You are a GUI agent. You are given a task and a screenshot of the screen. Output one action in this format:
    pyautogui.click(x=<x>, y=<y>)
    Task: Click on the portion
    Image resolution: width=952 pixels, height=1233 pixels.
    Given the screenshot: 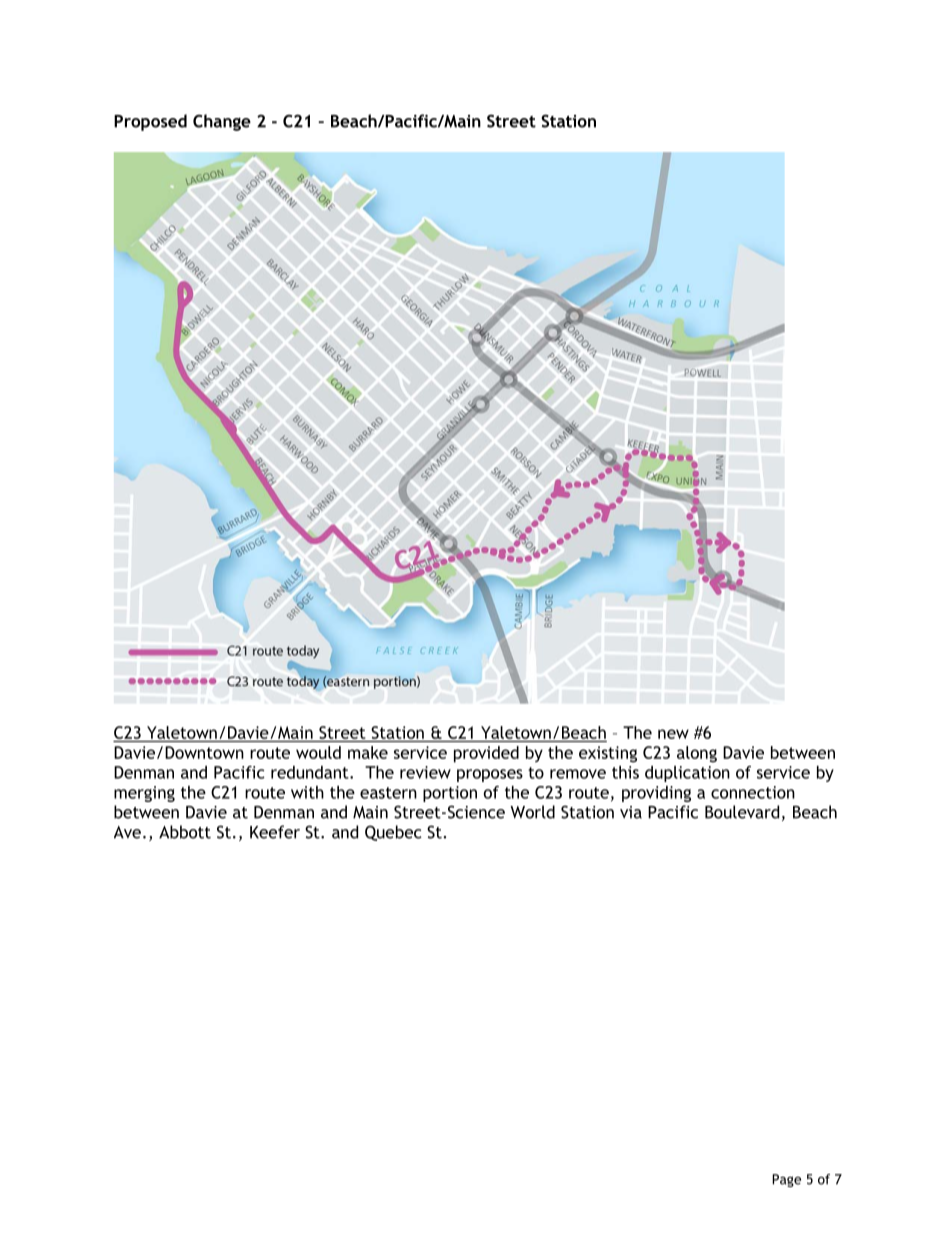 What is the action you would take?
    pyautogui.click(x=450, y=794)
